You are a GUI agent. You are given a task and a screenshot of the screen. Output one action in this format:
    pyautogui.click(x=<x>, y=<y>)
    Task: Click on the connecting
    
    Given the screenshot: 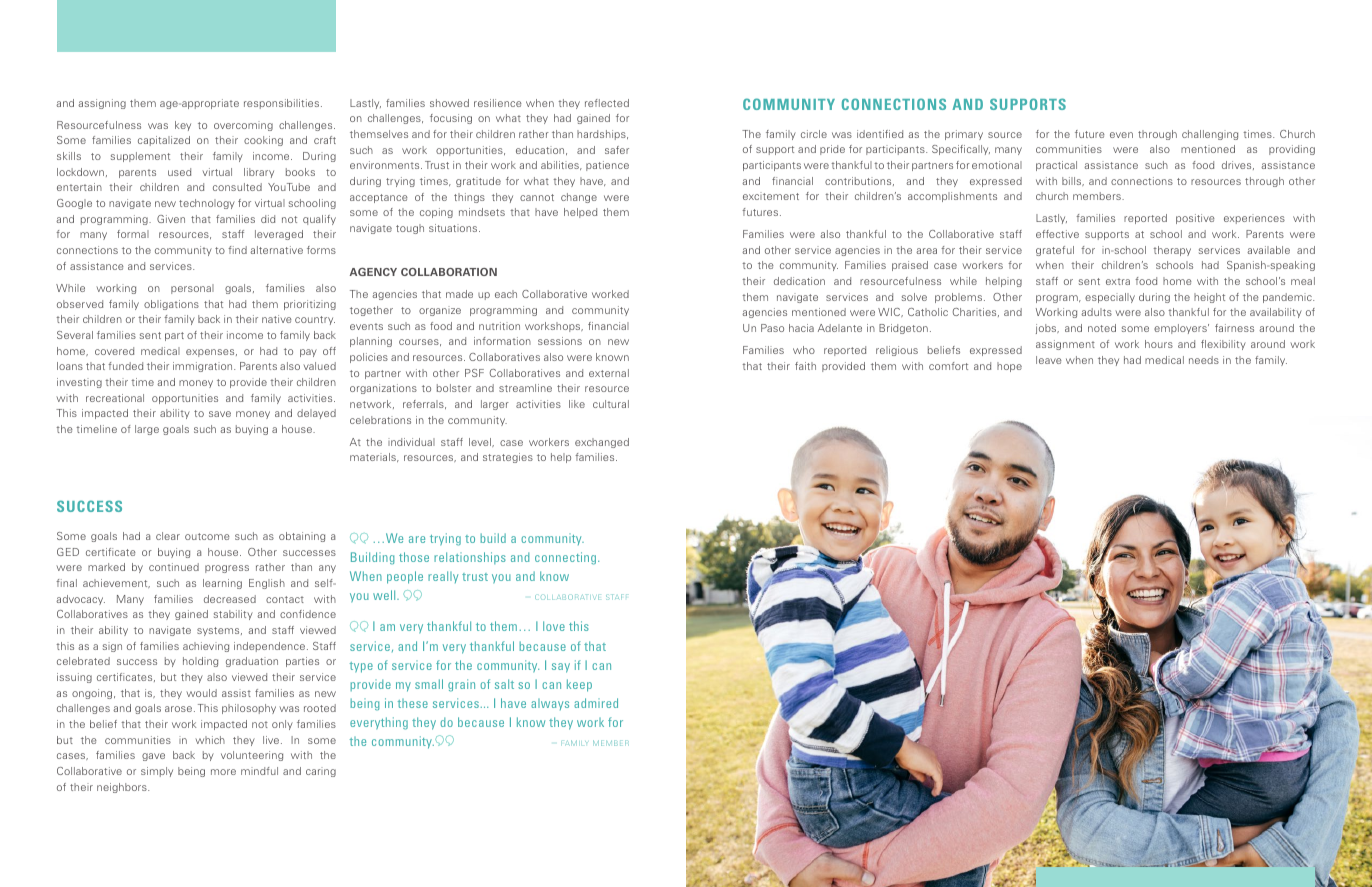 What is the action you would take?
    pyautogui.click(x=567, y=558)
